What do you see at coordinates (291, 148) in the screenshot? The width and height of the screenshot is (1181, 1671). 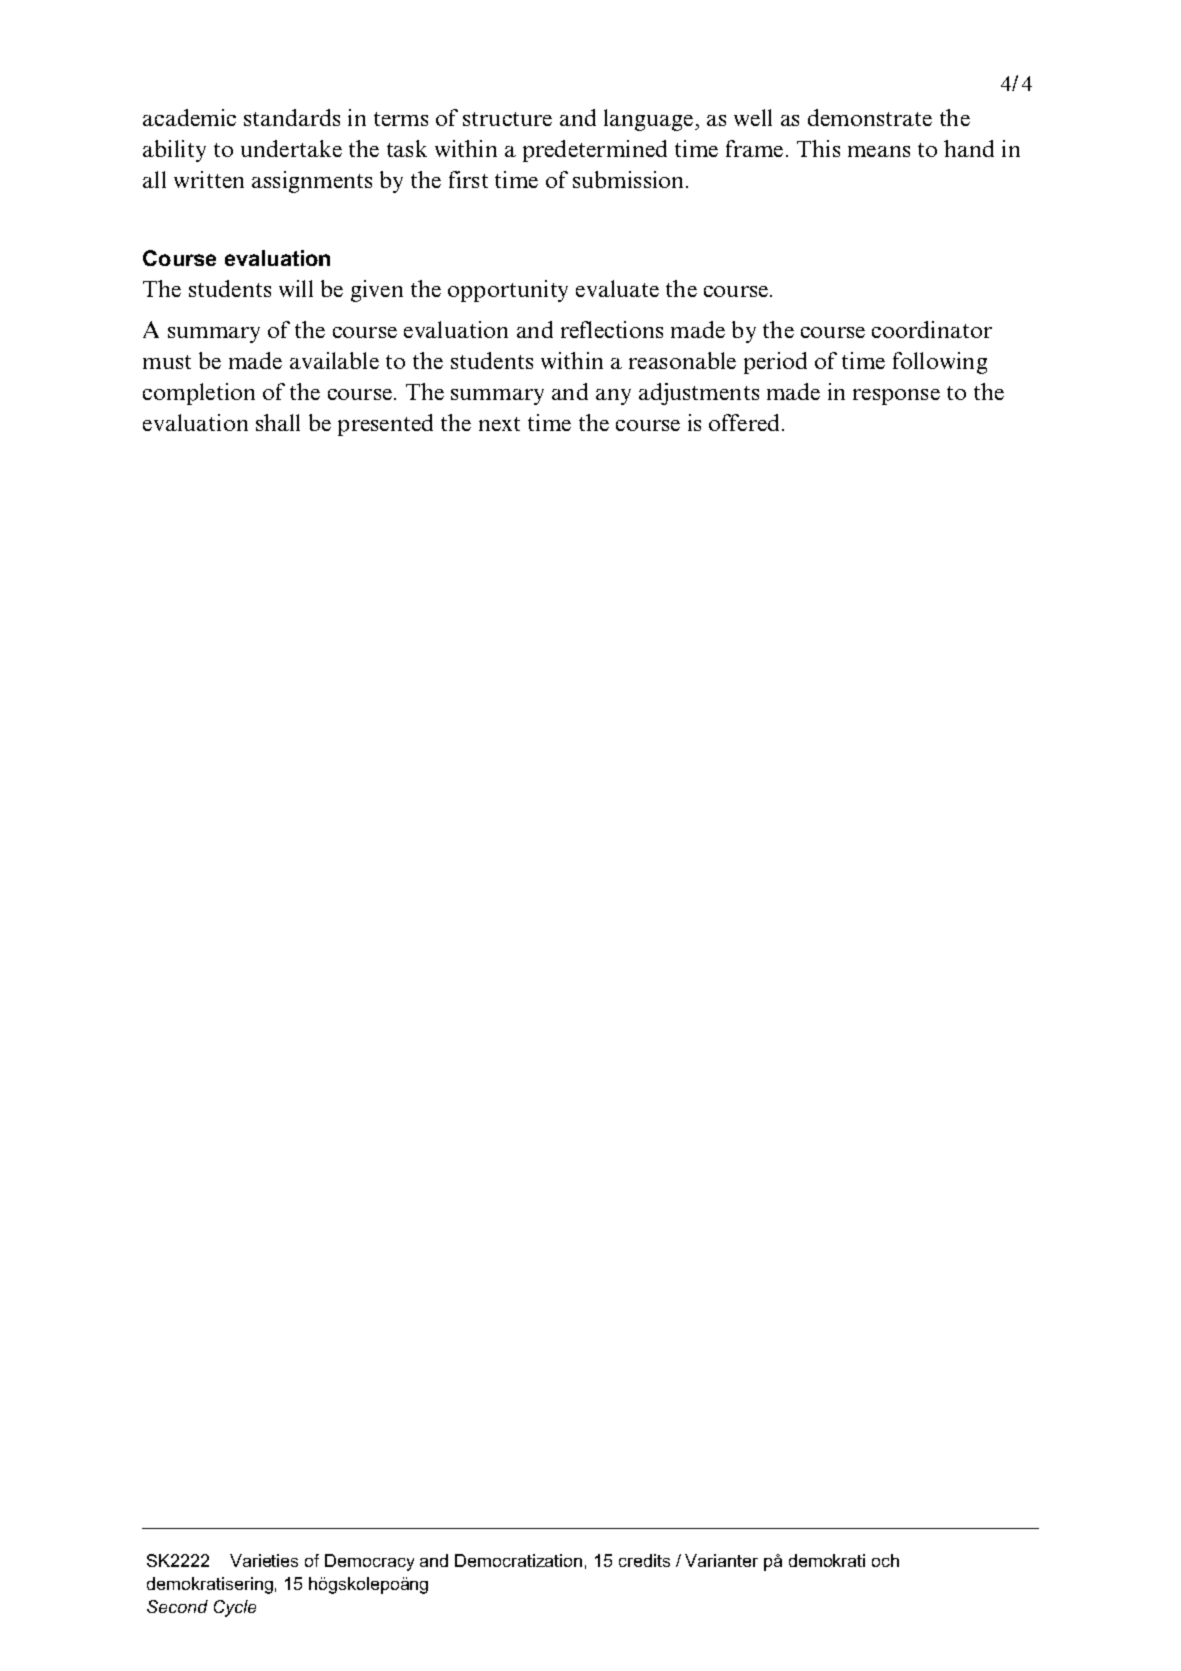 I see `undertake` at bounding box center [291, 148].
